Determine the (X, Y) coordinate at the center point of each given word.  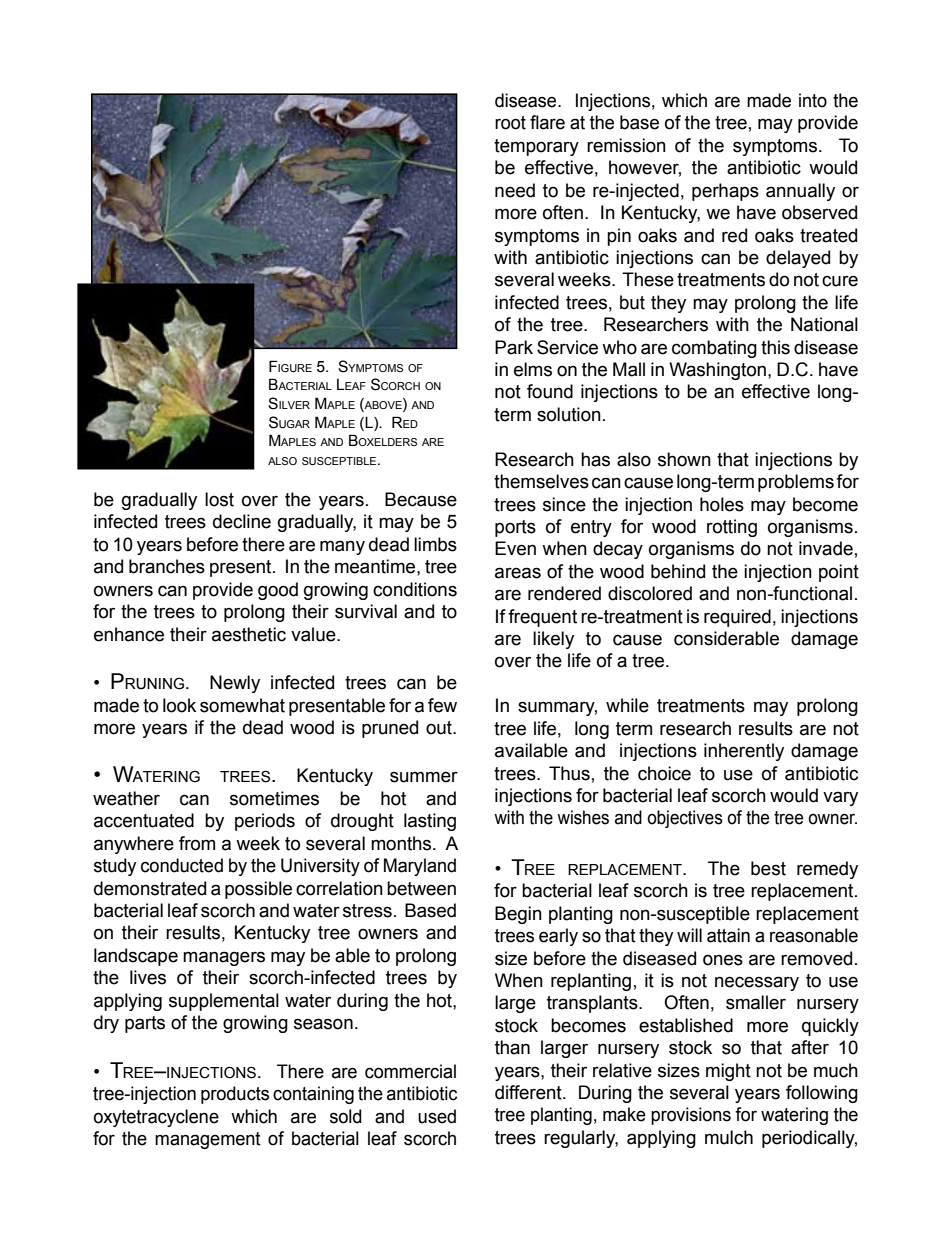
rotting (732, 528)
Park (514, 347)
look (179, 705)
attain (728, 935)
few (442, 705)
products (235, 1095)
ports (515, 528)
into (813, 100)
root (510, 123)
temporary (536, 147)
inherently (744, 752)
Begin (518, 915)
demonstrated (150, 888)
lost (219, 499)
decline (242, 521)
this (775, 347)
